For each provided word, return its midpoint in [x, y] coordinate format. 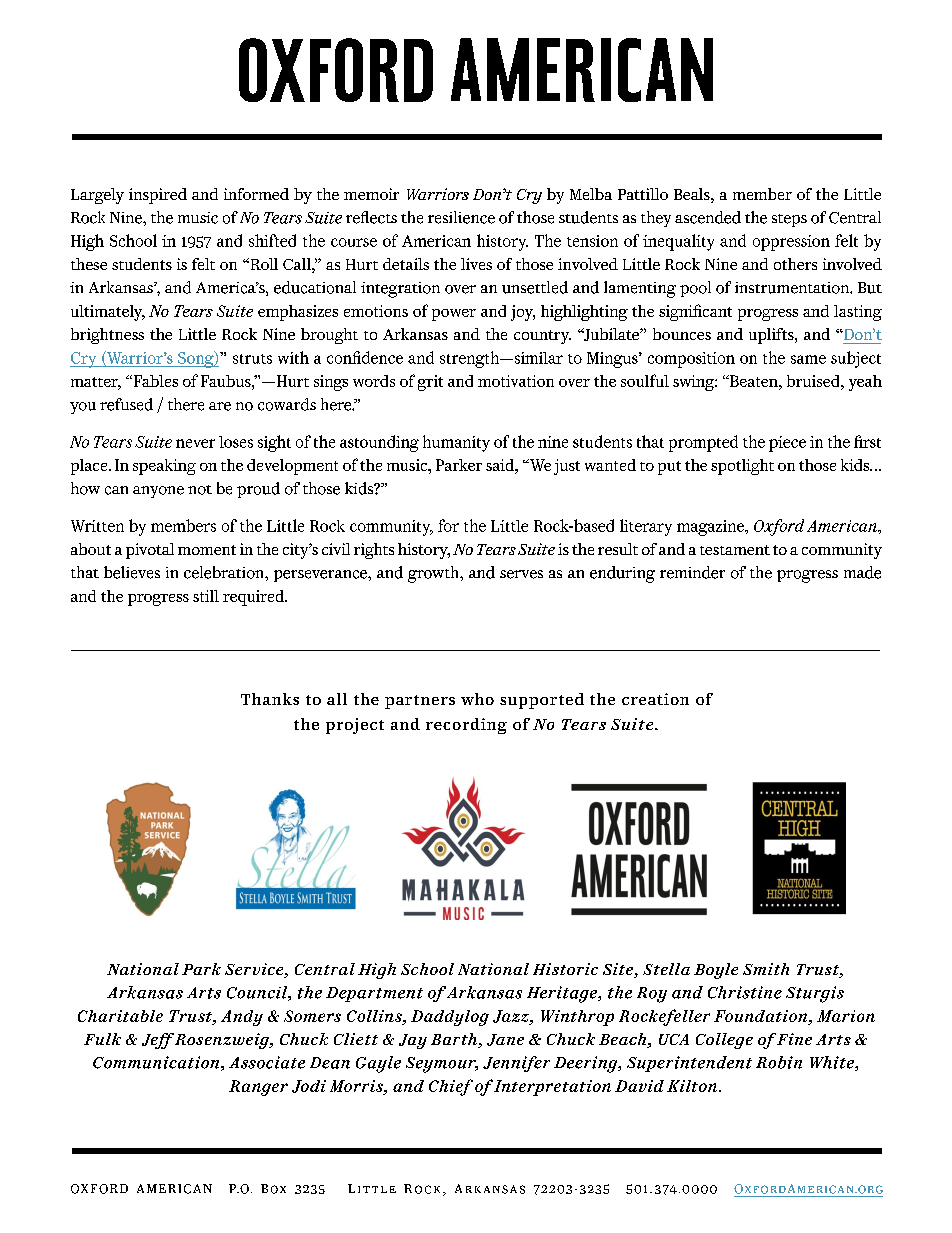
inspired [158, 196]
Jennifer [516, 1064]
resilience [461, 217]
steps [789, 220]
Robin [779, 1062]
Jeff [158, 1041]
